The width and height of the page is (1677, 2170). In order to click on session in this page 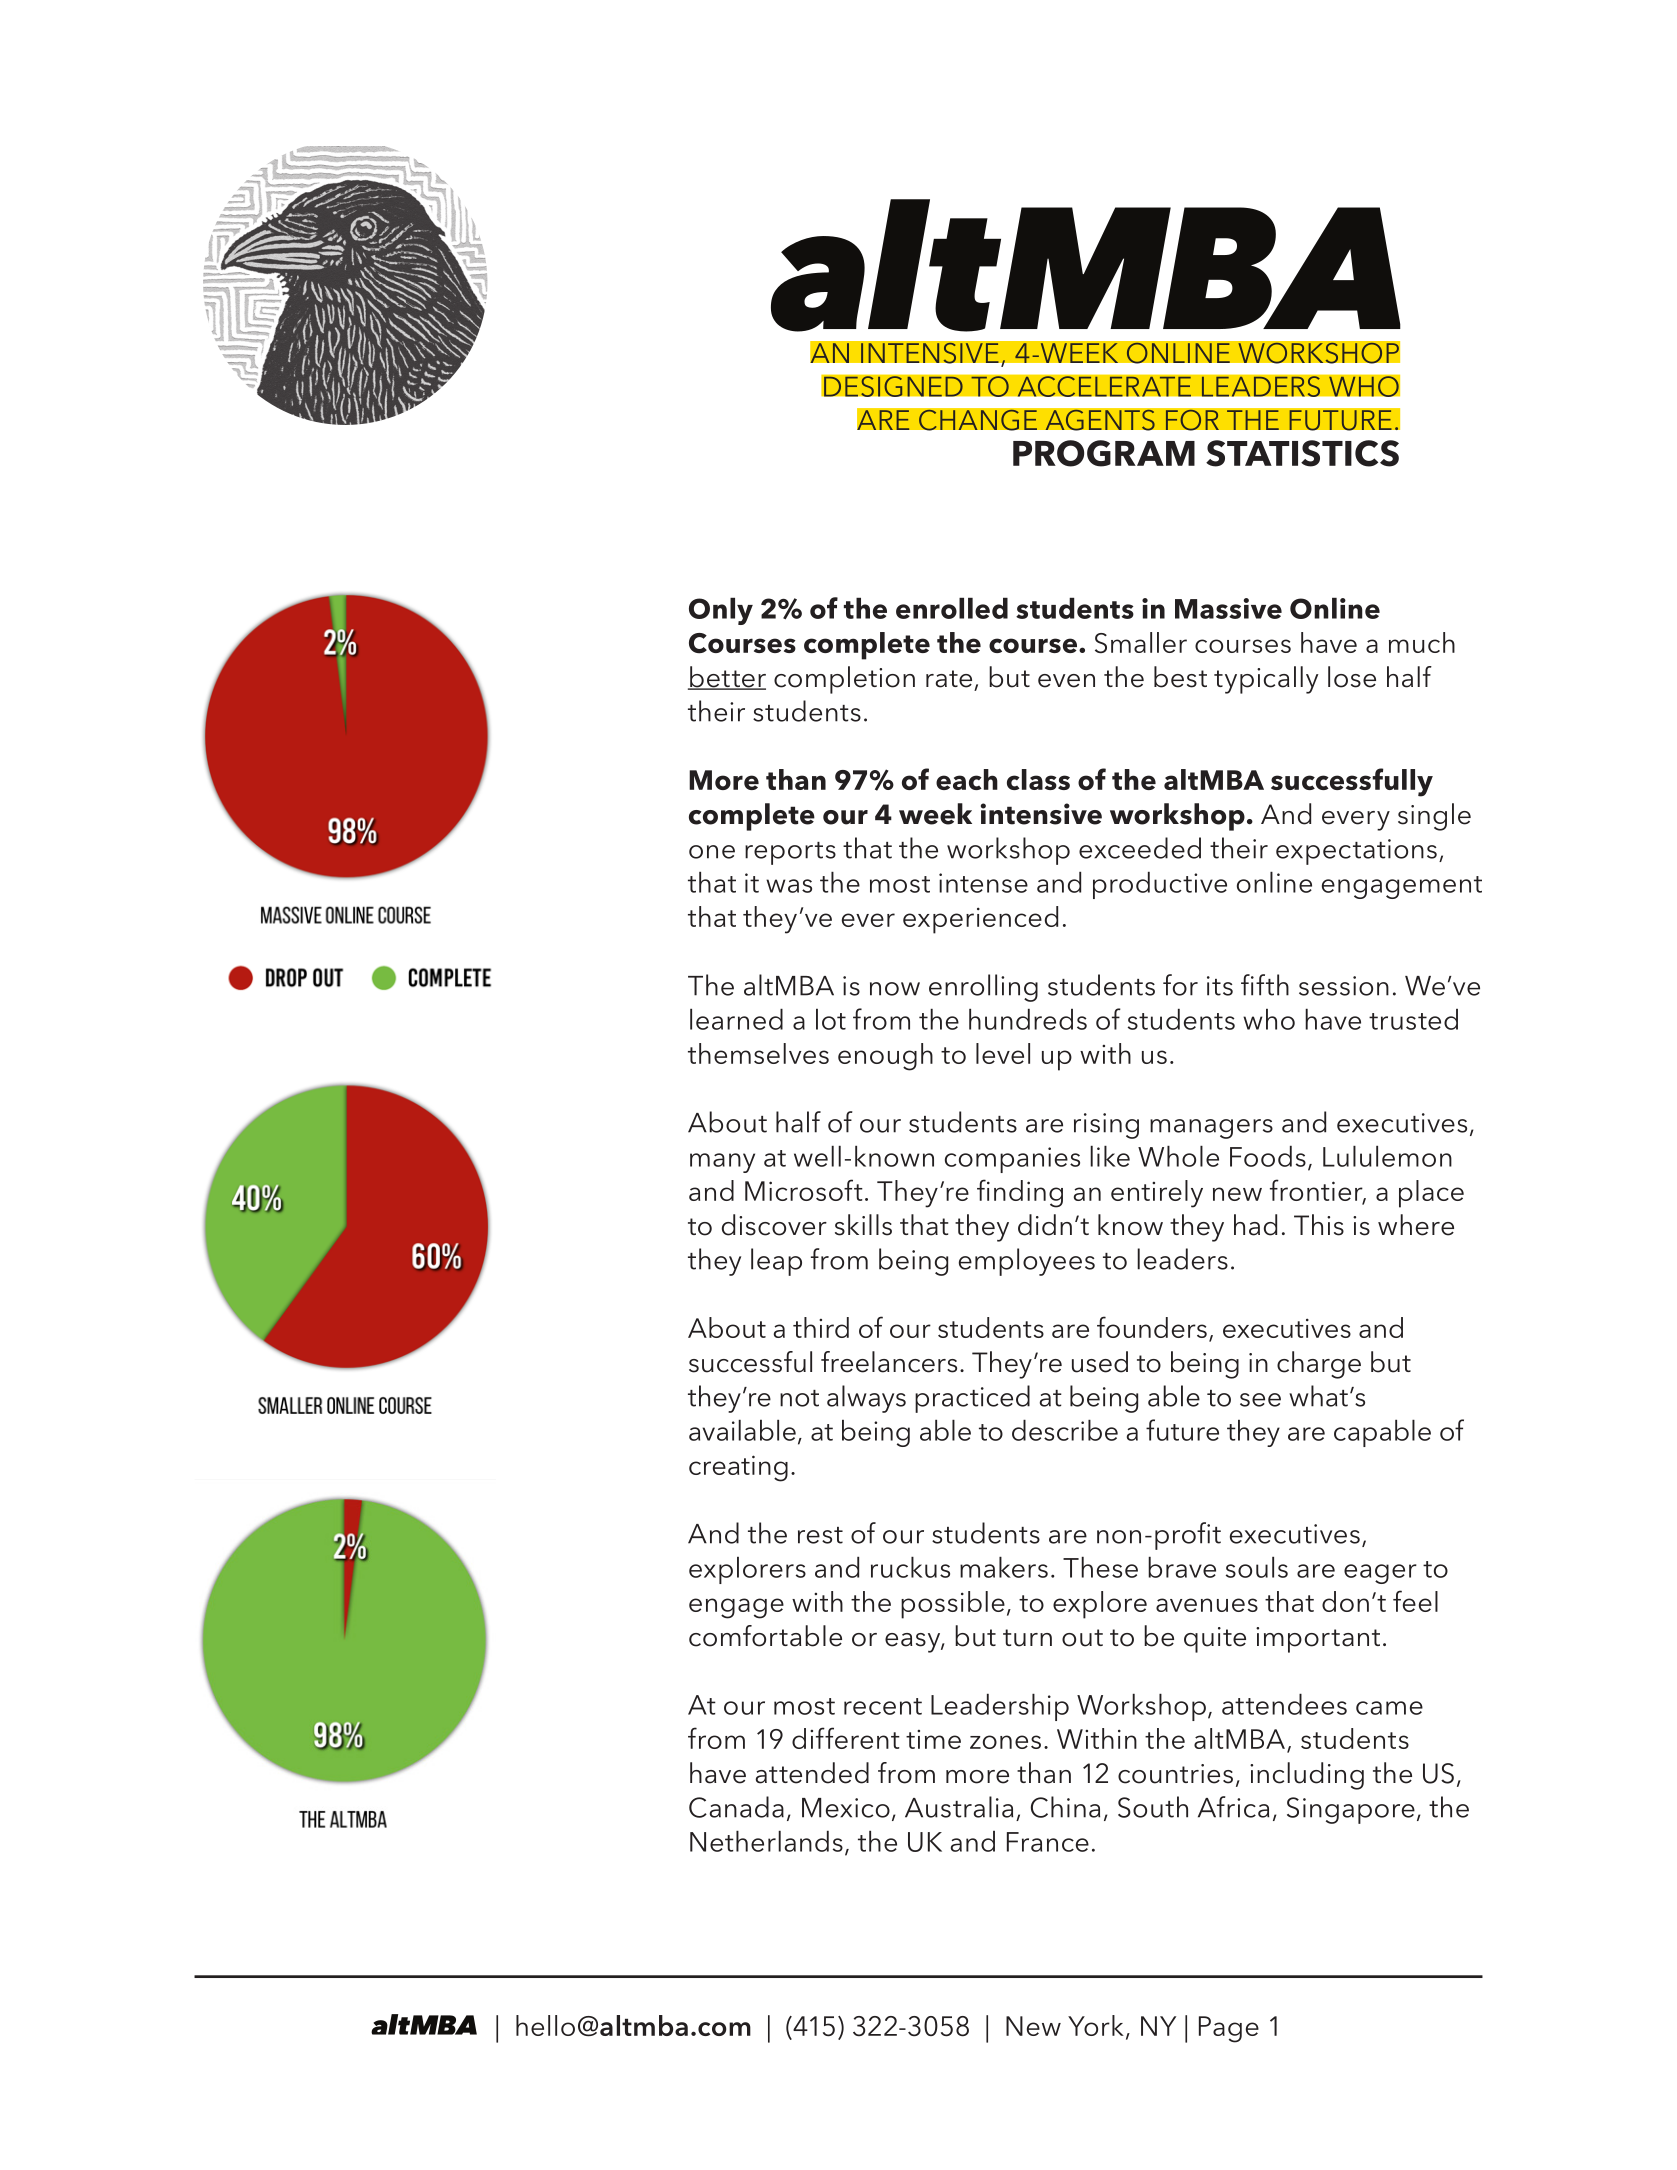, I will do `click(1344, 986)`.
